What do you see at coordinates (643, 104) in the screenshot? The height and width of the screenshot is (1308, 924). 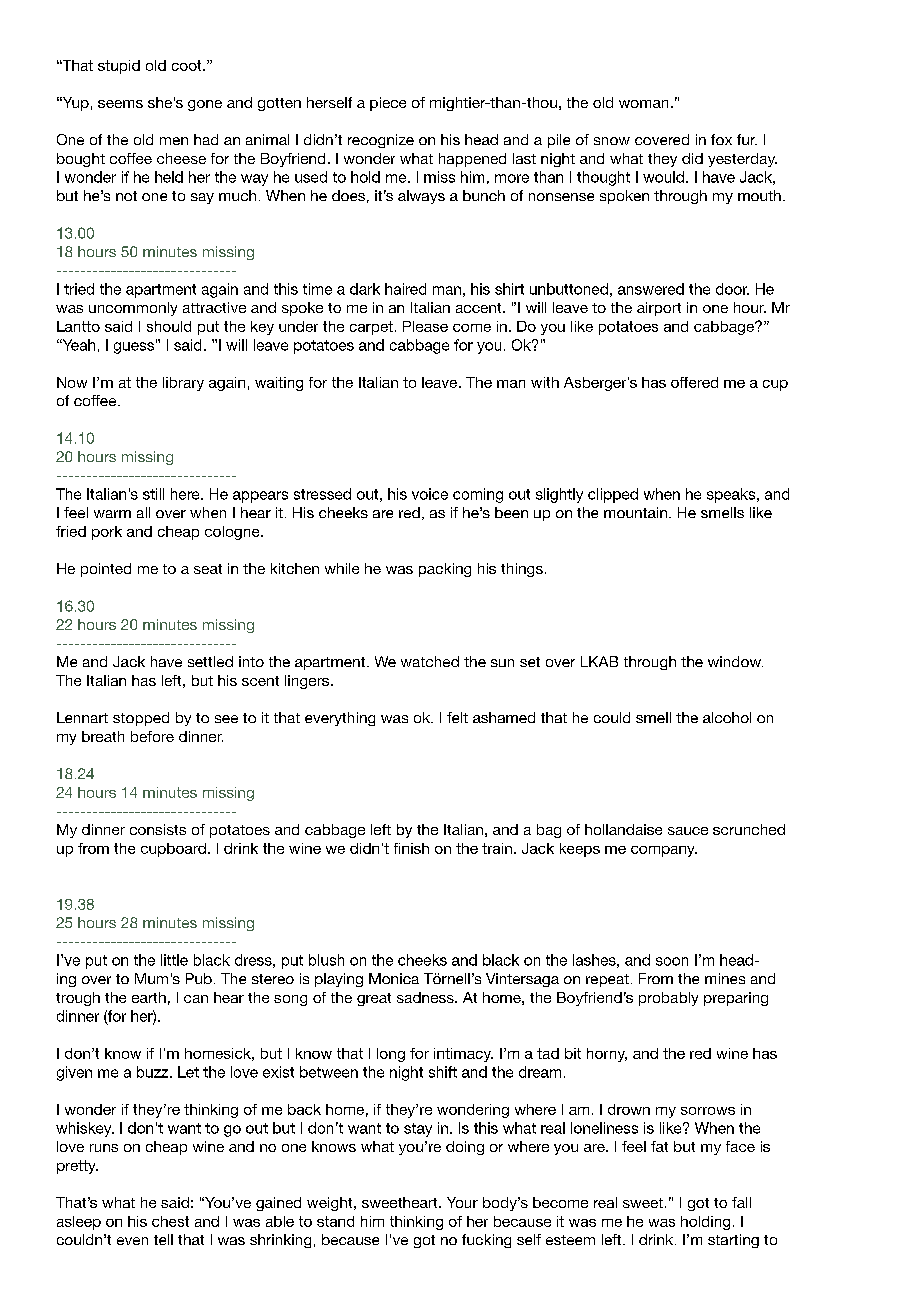 I see `woman` at bounding box center [643, 104].
